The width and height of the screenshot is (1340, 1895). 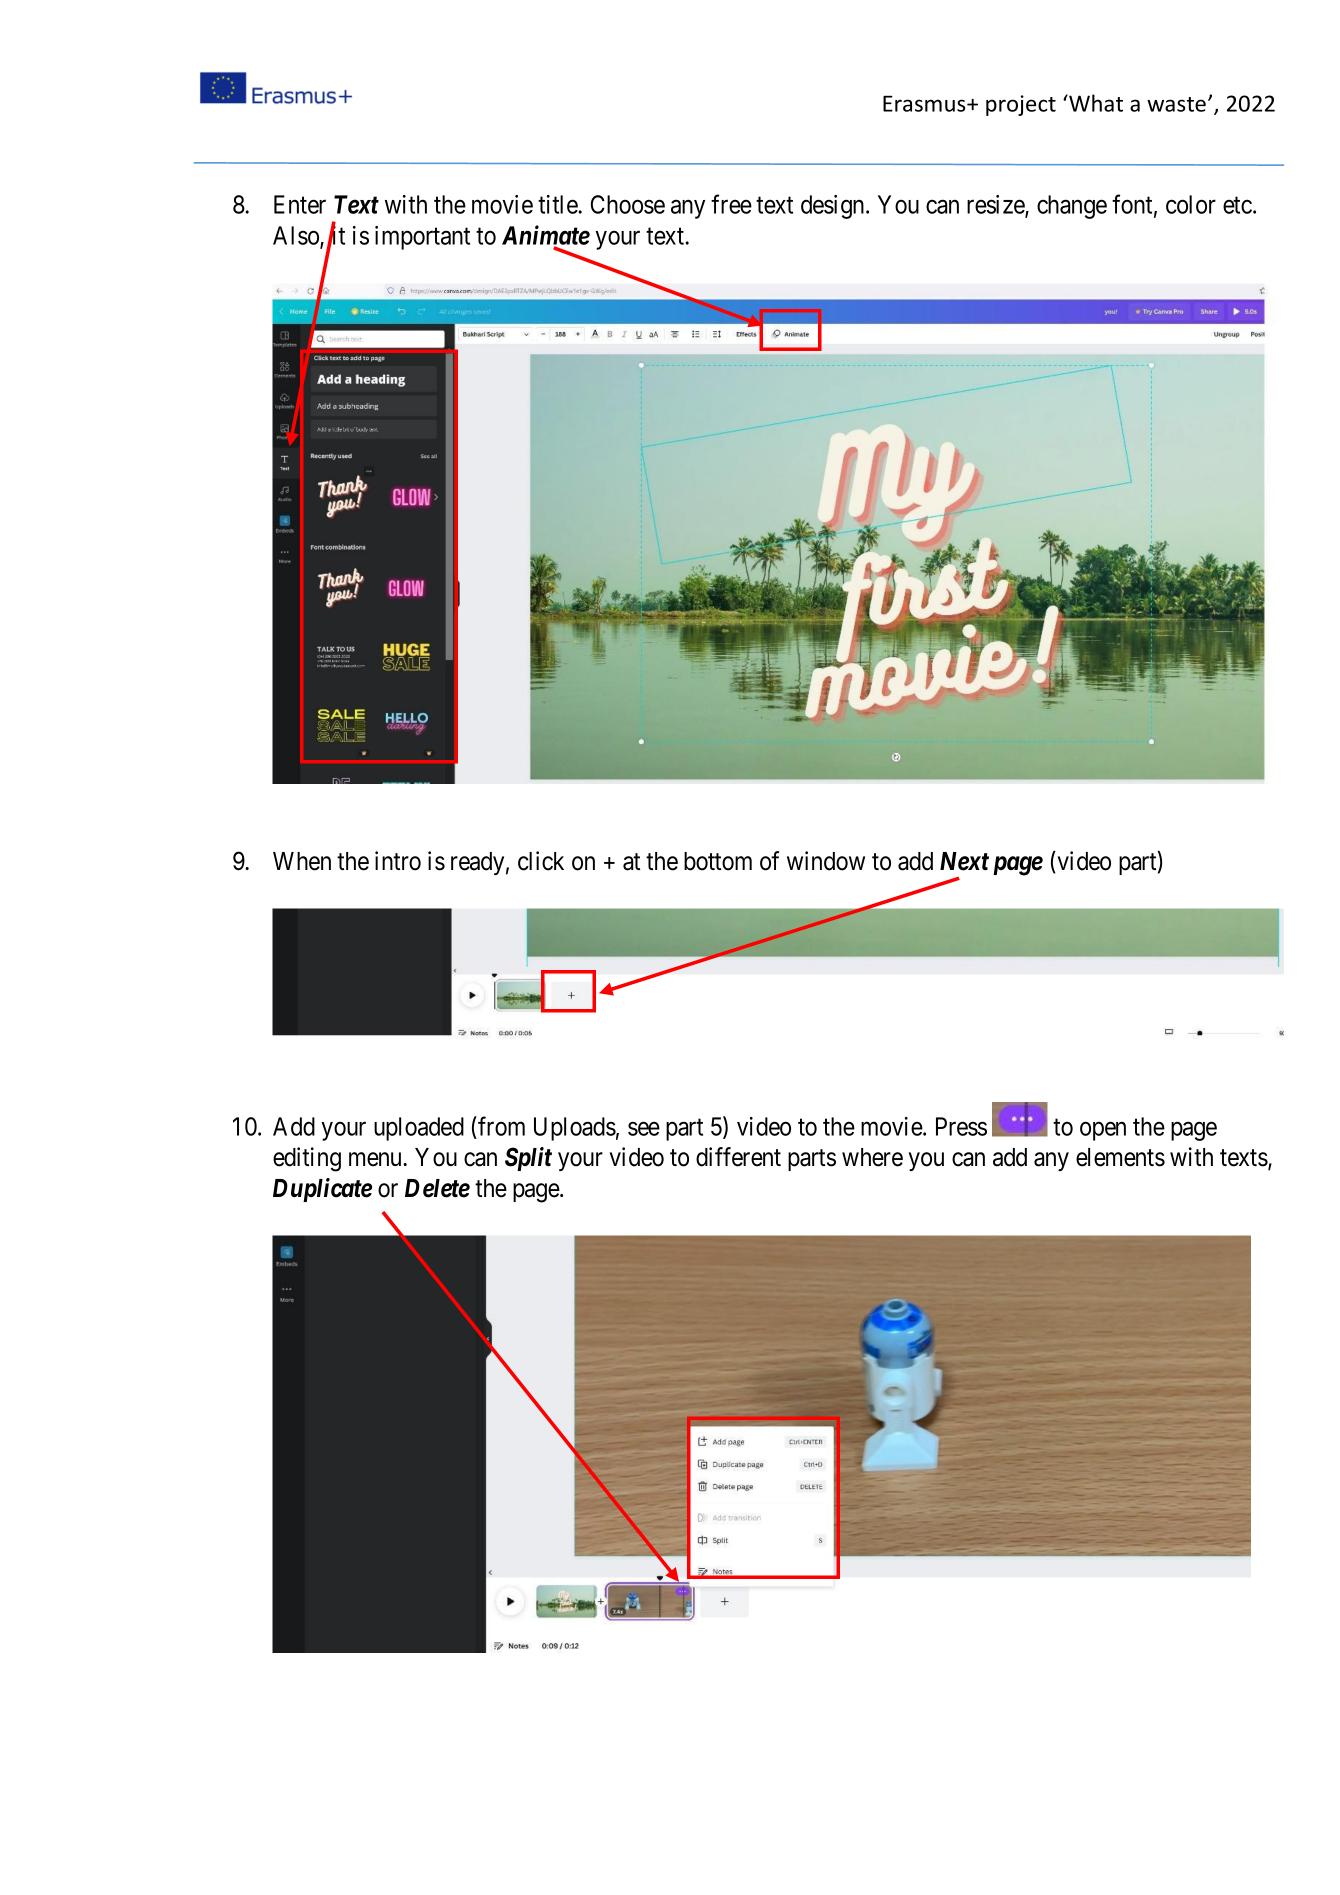 What do you see at coordinates (718, 861) in the screenshot?
I see `bottom` at bounding box center [718, 861].
